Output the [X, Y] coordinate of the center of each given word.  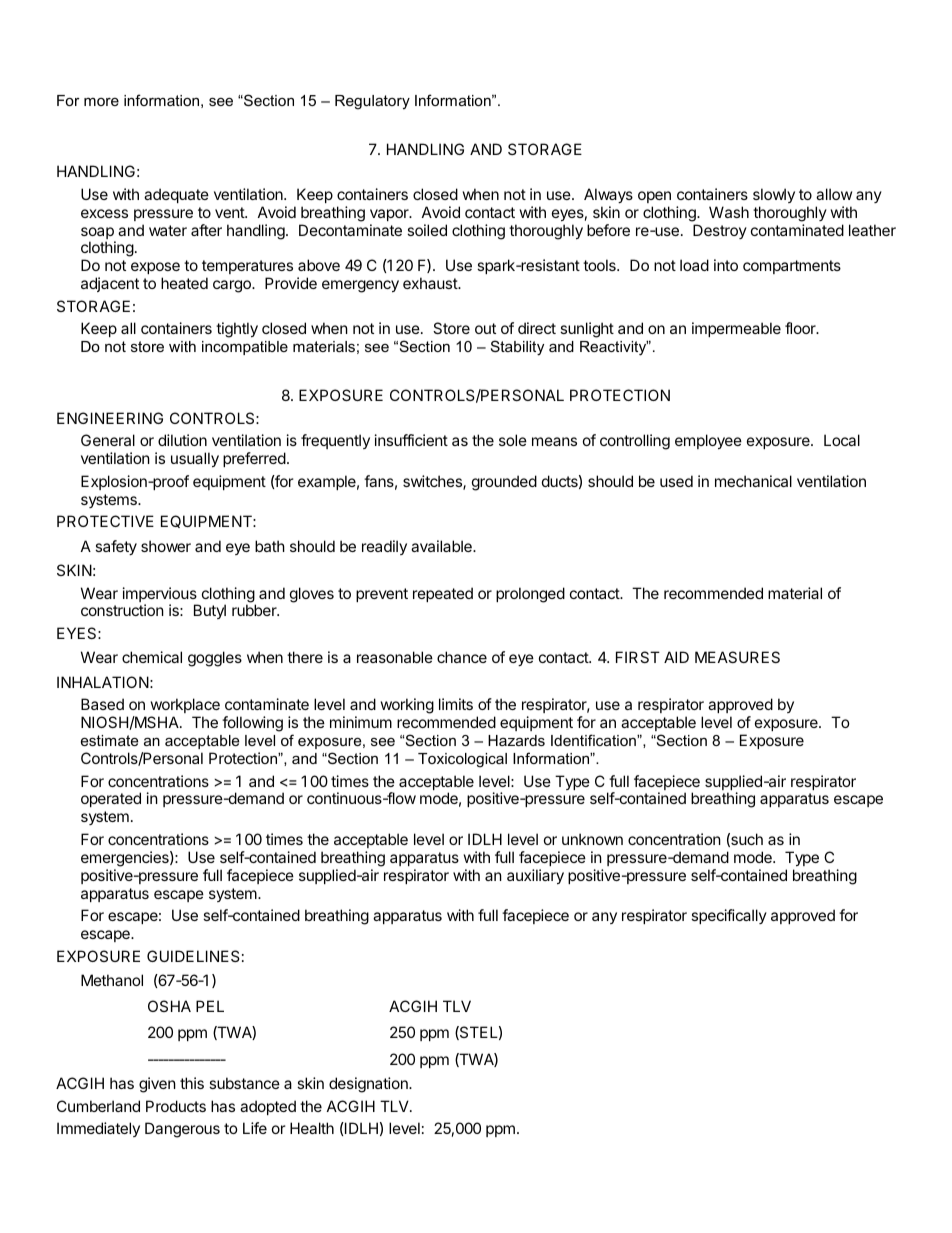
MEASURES [737, 657]
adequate [176, 195]
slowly [774, 195]
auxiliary [535, 876]
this [192, 1083]
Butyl [210, 611]
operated [111, 799]
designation [369, 1085]
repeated [443, 594]
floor [801, 328]
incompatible [245, 348]
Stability [517, 348]
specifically [729, 916]
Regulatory [372, 102]
